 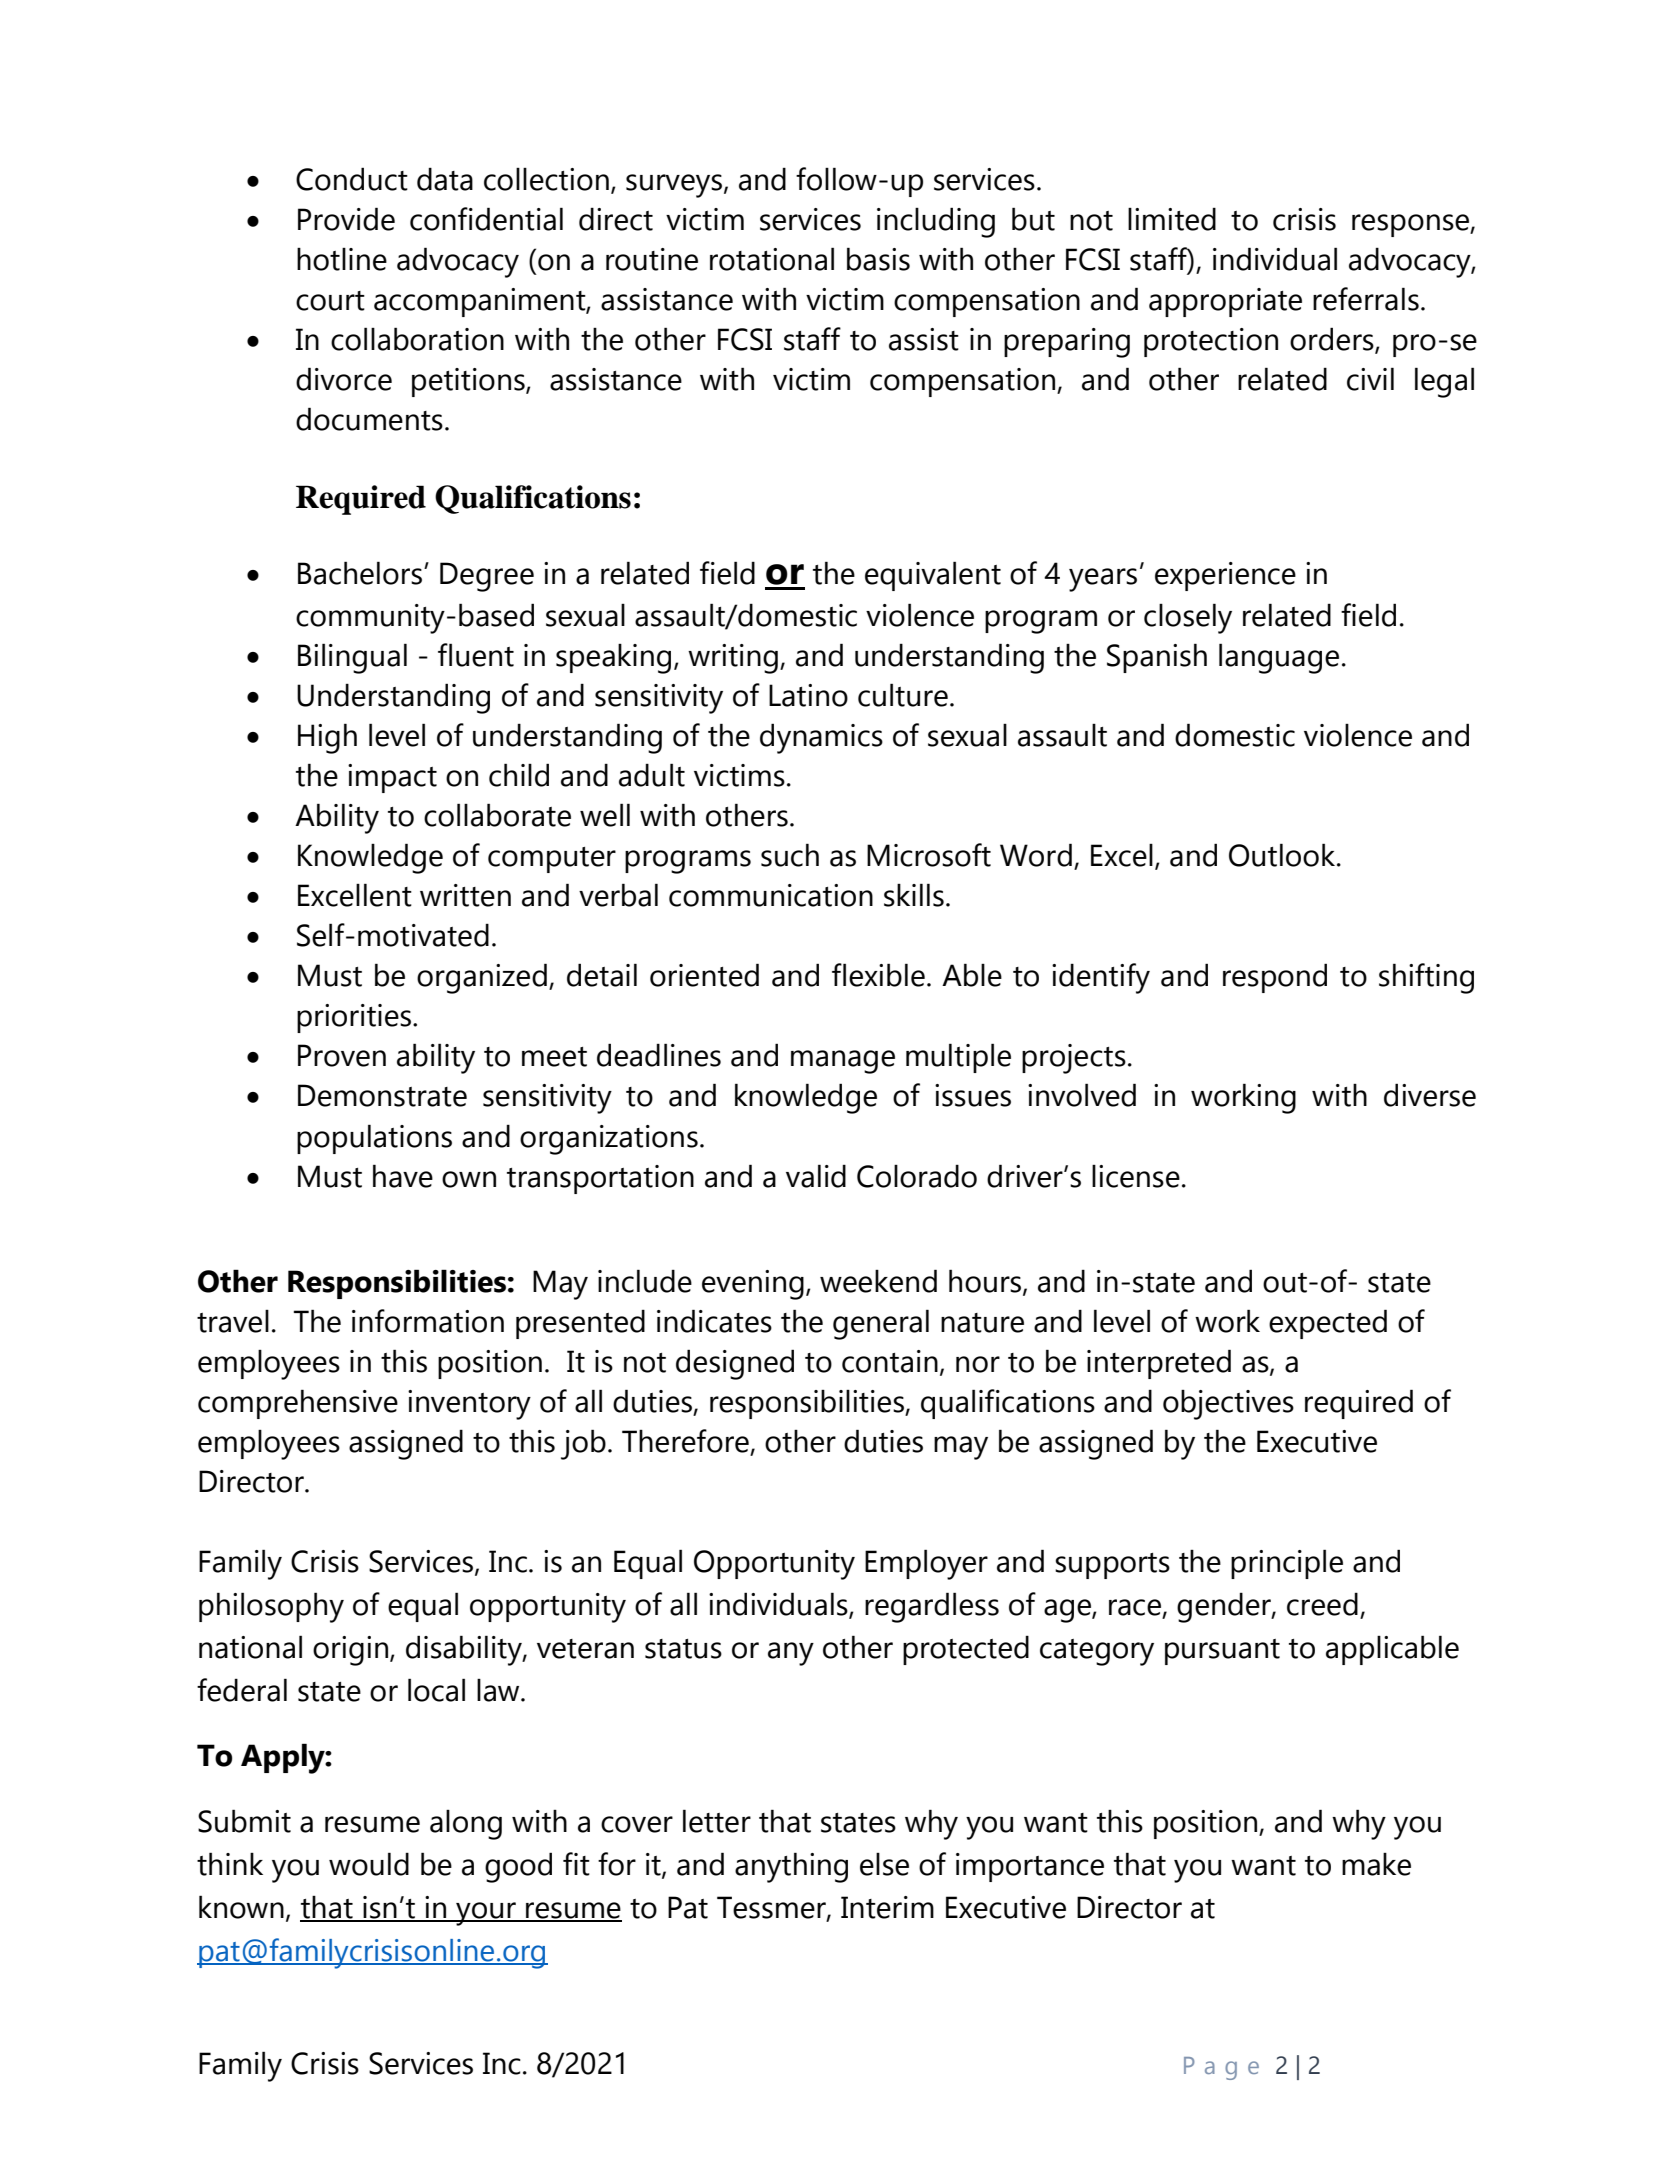 What do you see at coordinates (1366, 299) in the image?
I see `referrals` at bounding box center [1366, 299].
